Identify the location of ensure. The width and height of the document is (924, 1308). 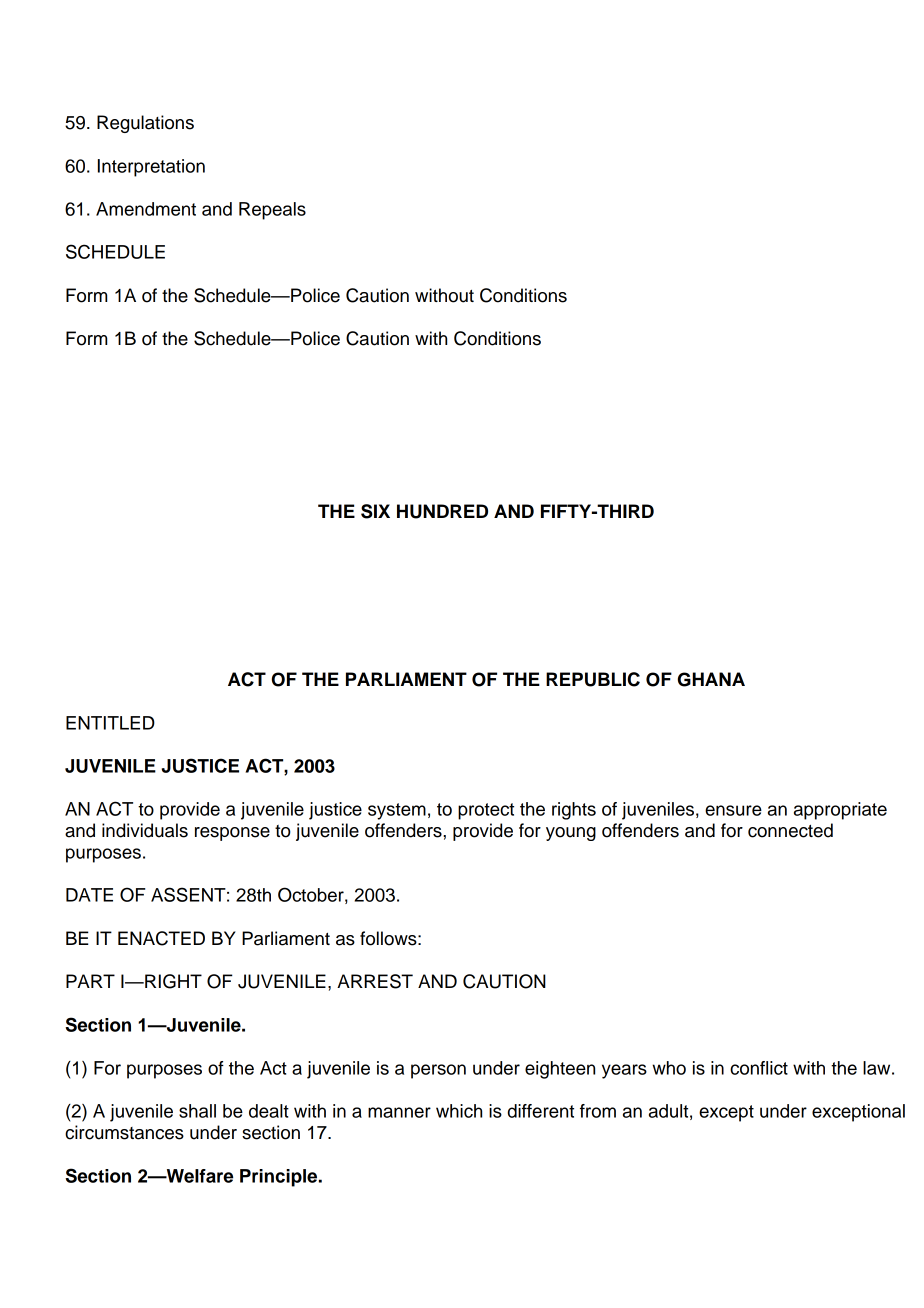
(733, 810).
